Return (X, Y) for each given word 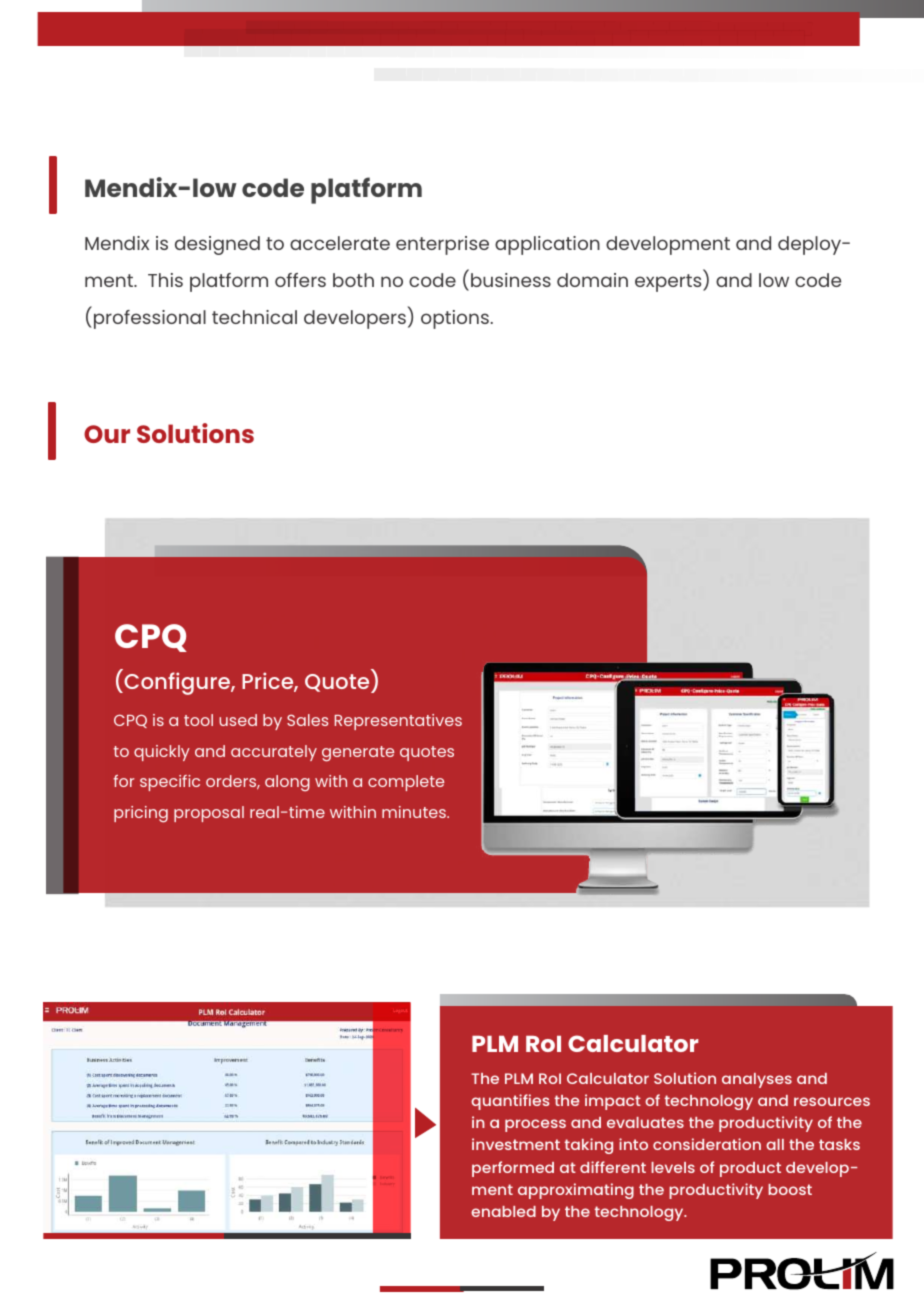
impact (613, 1102)
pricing (141, 814)
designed (217, 245)
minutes (415, 812)
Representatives (398, 722)
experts (669, 283)
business (511, 280)
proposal (209, 814)
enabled (503, 1211)
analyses (757, 1080)
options (455, 319)
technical (254, 317)
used (238, 720)
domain (592, 280)
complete (406, 783)
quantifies (510, 1102)
